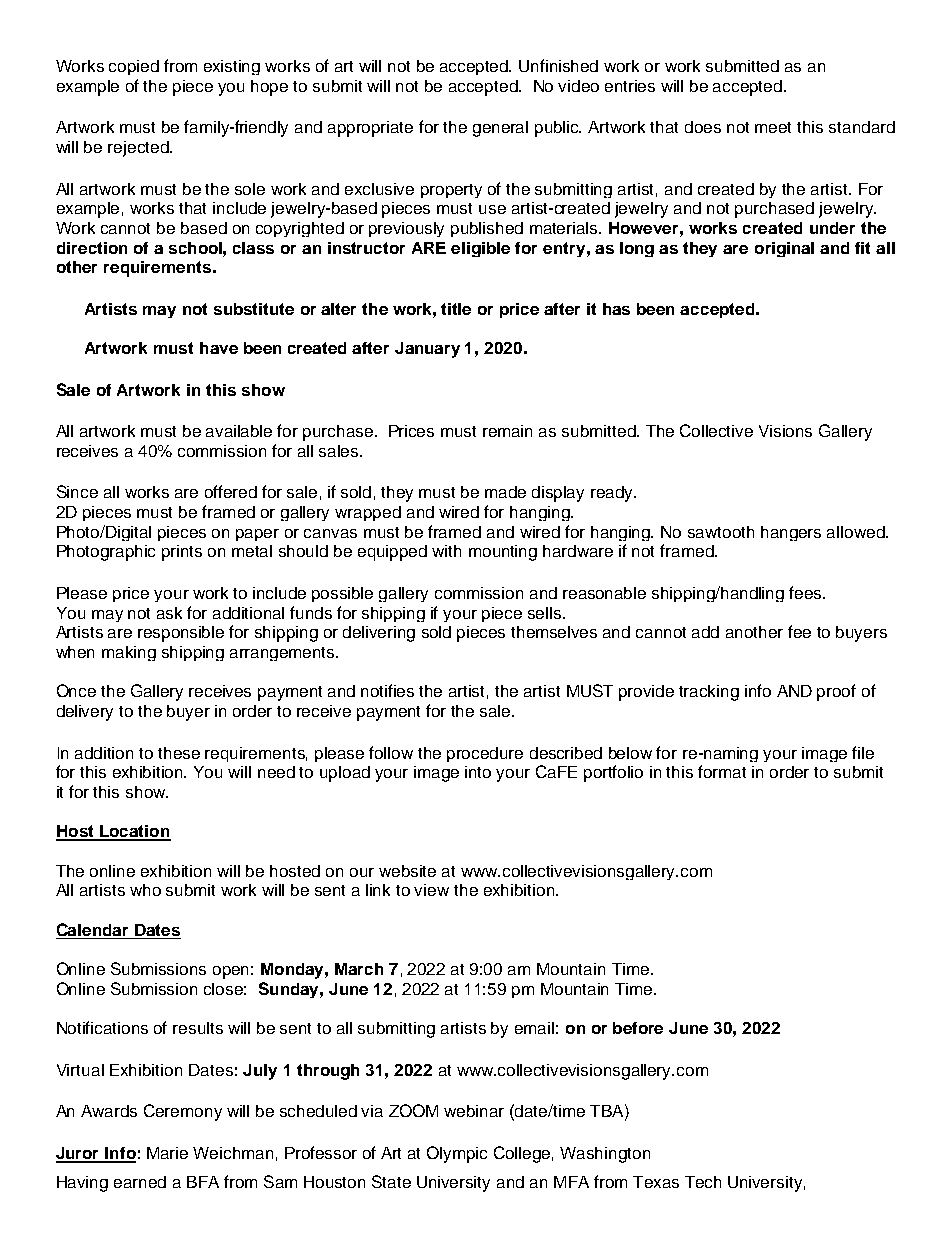 The width and height of the screenshot is (952, 1233). What do you see at coordinates (773, 127) in the screenshot?
I see `meet` at bounding box center [773, 127].
